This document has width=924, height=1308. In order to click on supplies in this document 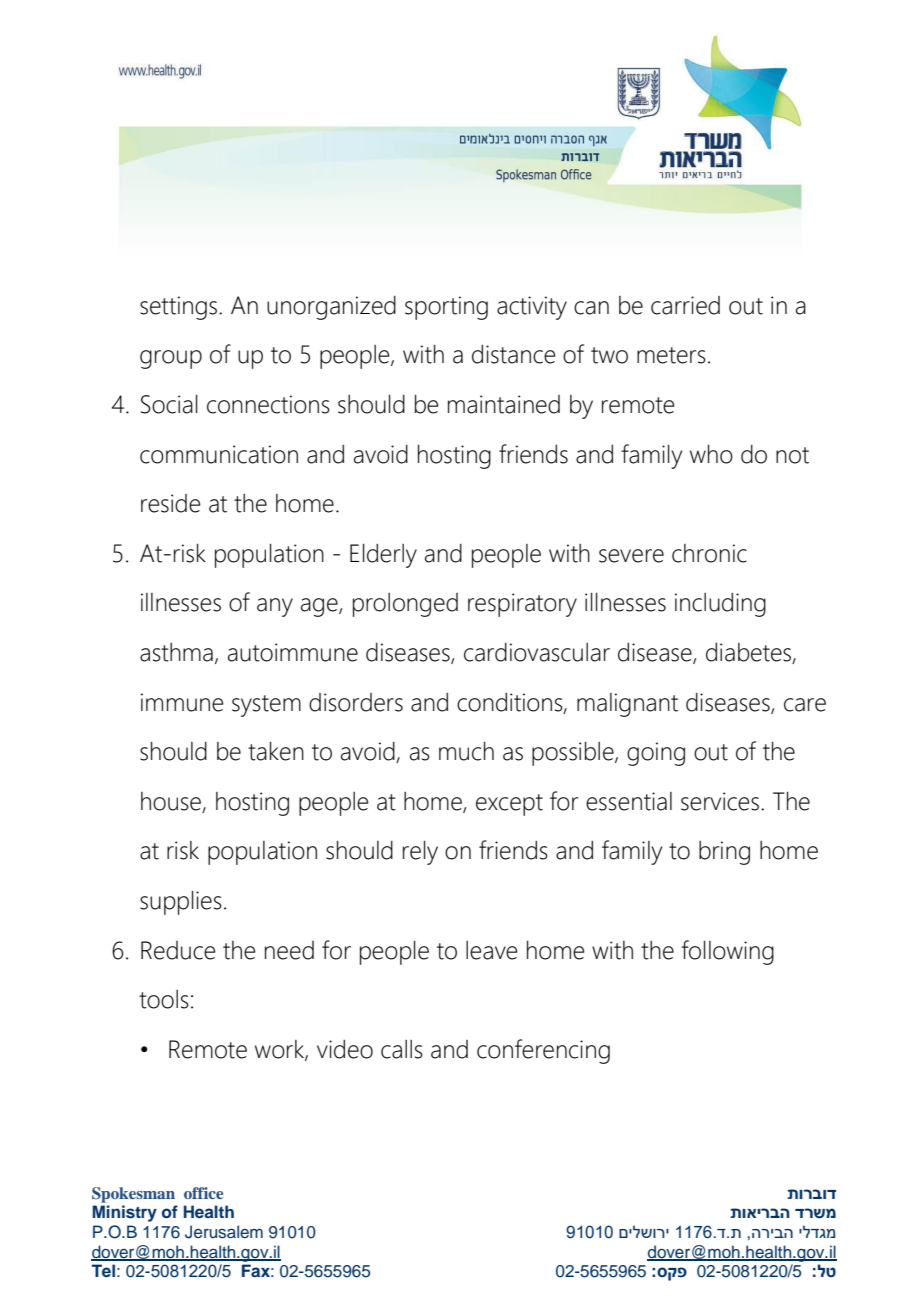, I will do `click(181, 903)`.
